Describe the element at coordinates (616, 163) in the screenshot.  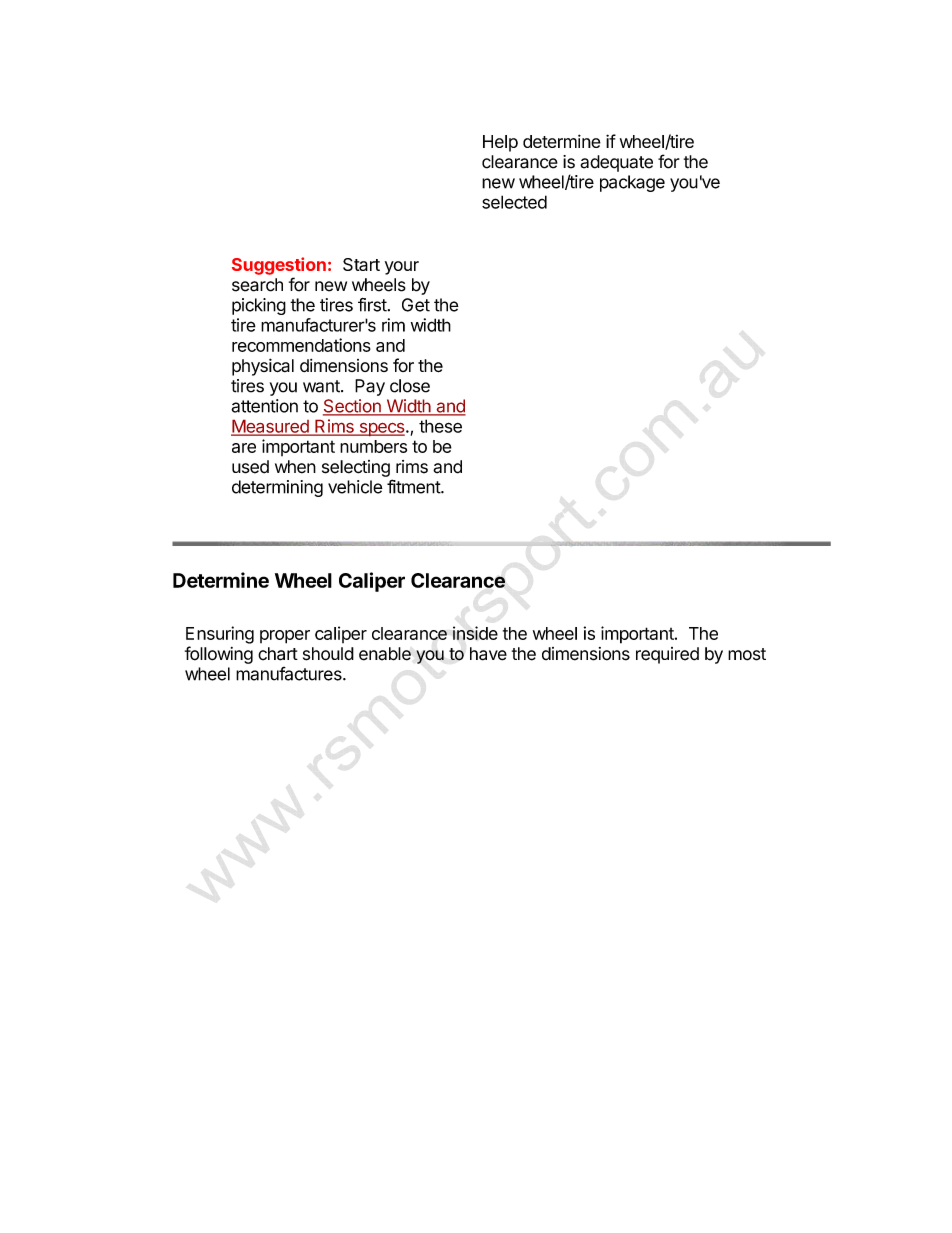
I see `adequate` at that location.
